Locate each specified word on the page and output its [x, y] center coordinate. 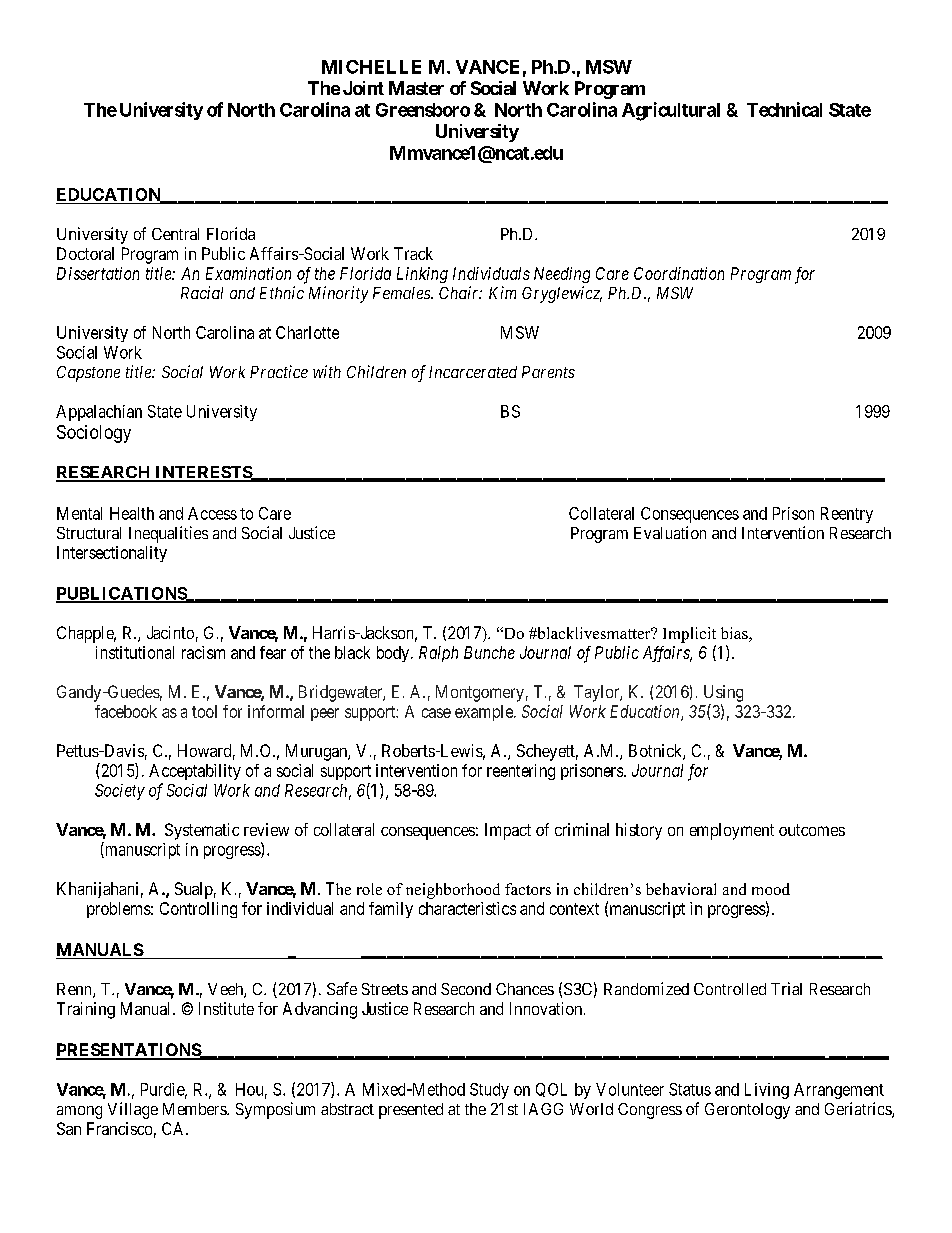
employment [732, 831]
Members [195, 1109]
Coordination [679, 273]
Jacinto [170, 632]
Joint [363, 88]
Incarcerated [473, 372]
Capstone [88, 374]
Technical [784, 109]
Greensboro [423, 110]
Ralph [438, 654]
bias [735, 634]
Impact [508, 831]
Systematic [202, 831]
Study [489, 1091]
